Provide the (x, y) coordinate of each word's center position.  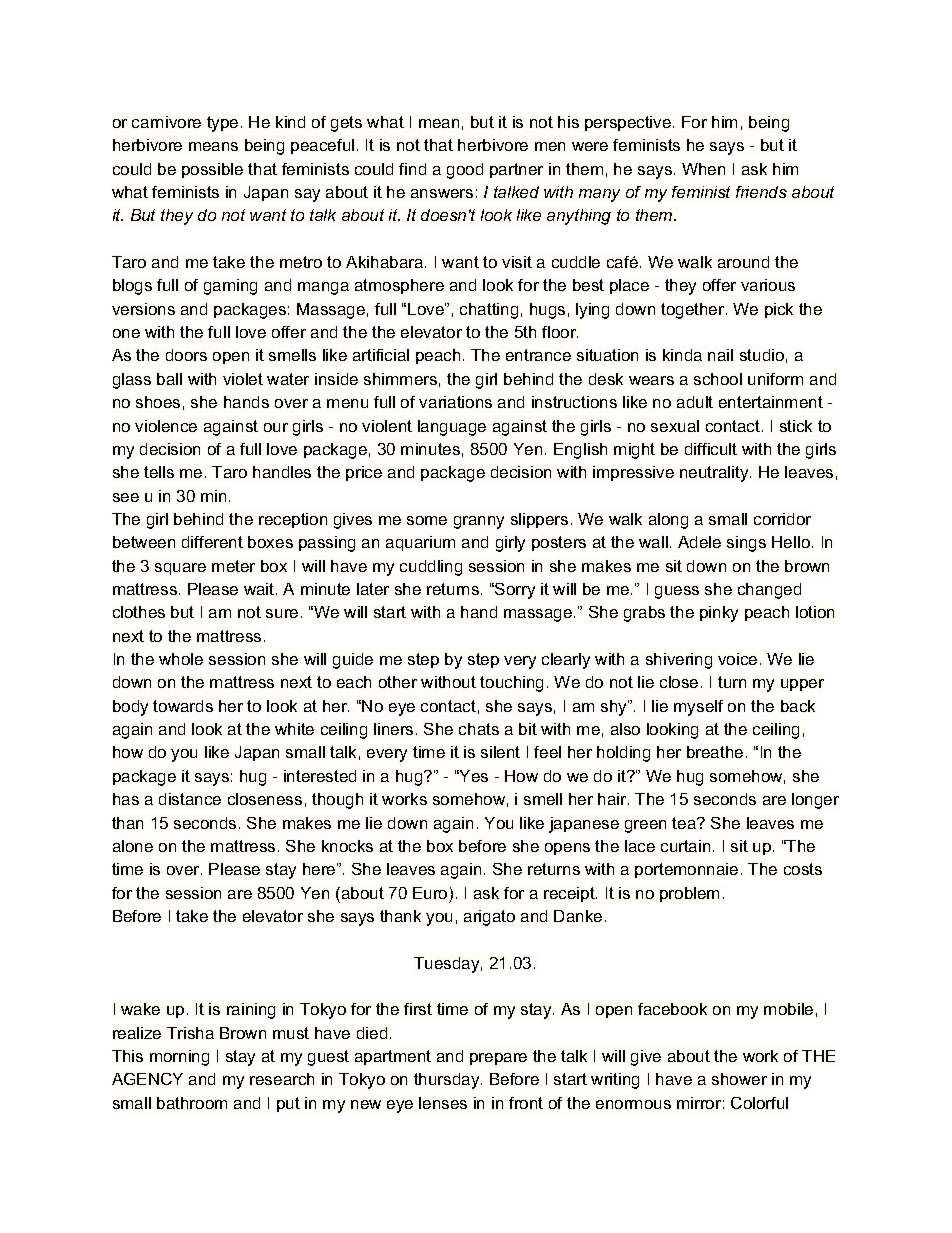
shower (739, 1079)
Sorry (514, 591)
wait (260, 589)
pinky (719, 614)
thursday (448, 1081)
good (465, 171)
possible (212, 170)
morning (179, 1058)
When (703, 169)
